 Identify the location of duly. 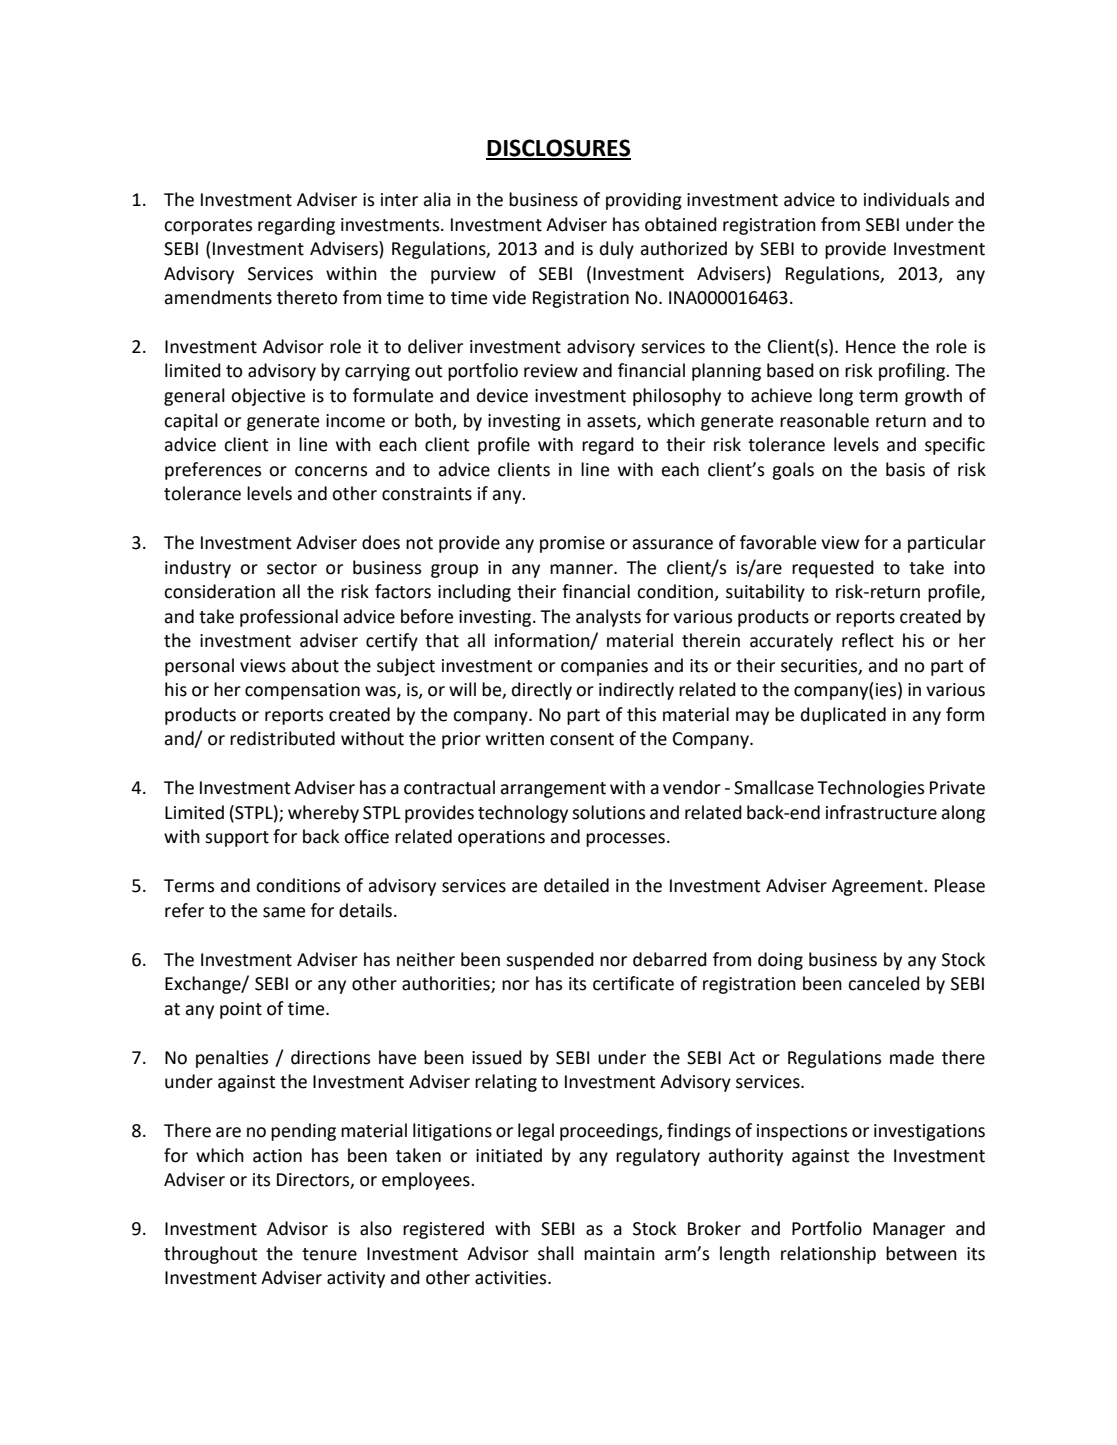
(617, 250).
